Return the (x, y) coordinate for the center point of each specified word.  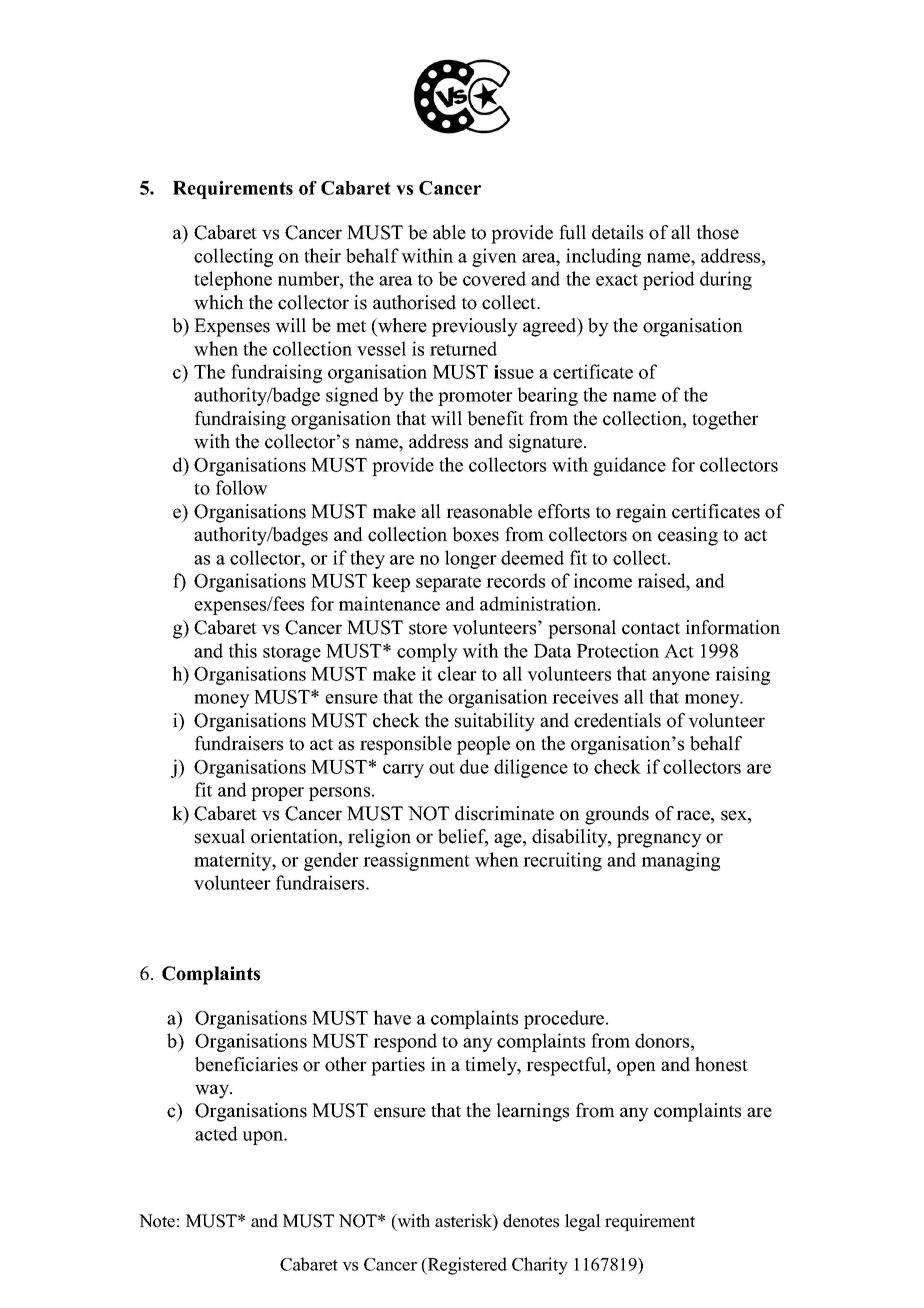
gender (331, 861)
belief (463, 837)
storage (292, 654)
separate (448, 584)
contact (651, 628)
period (669, 280)
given (494, 257)
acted (216, 1133)
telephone (233, 280)
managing (681, 861)
